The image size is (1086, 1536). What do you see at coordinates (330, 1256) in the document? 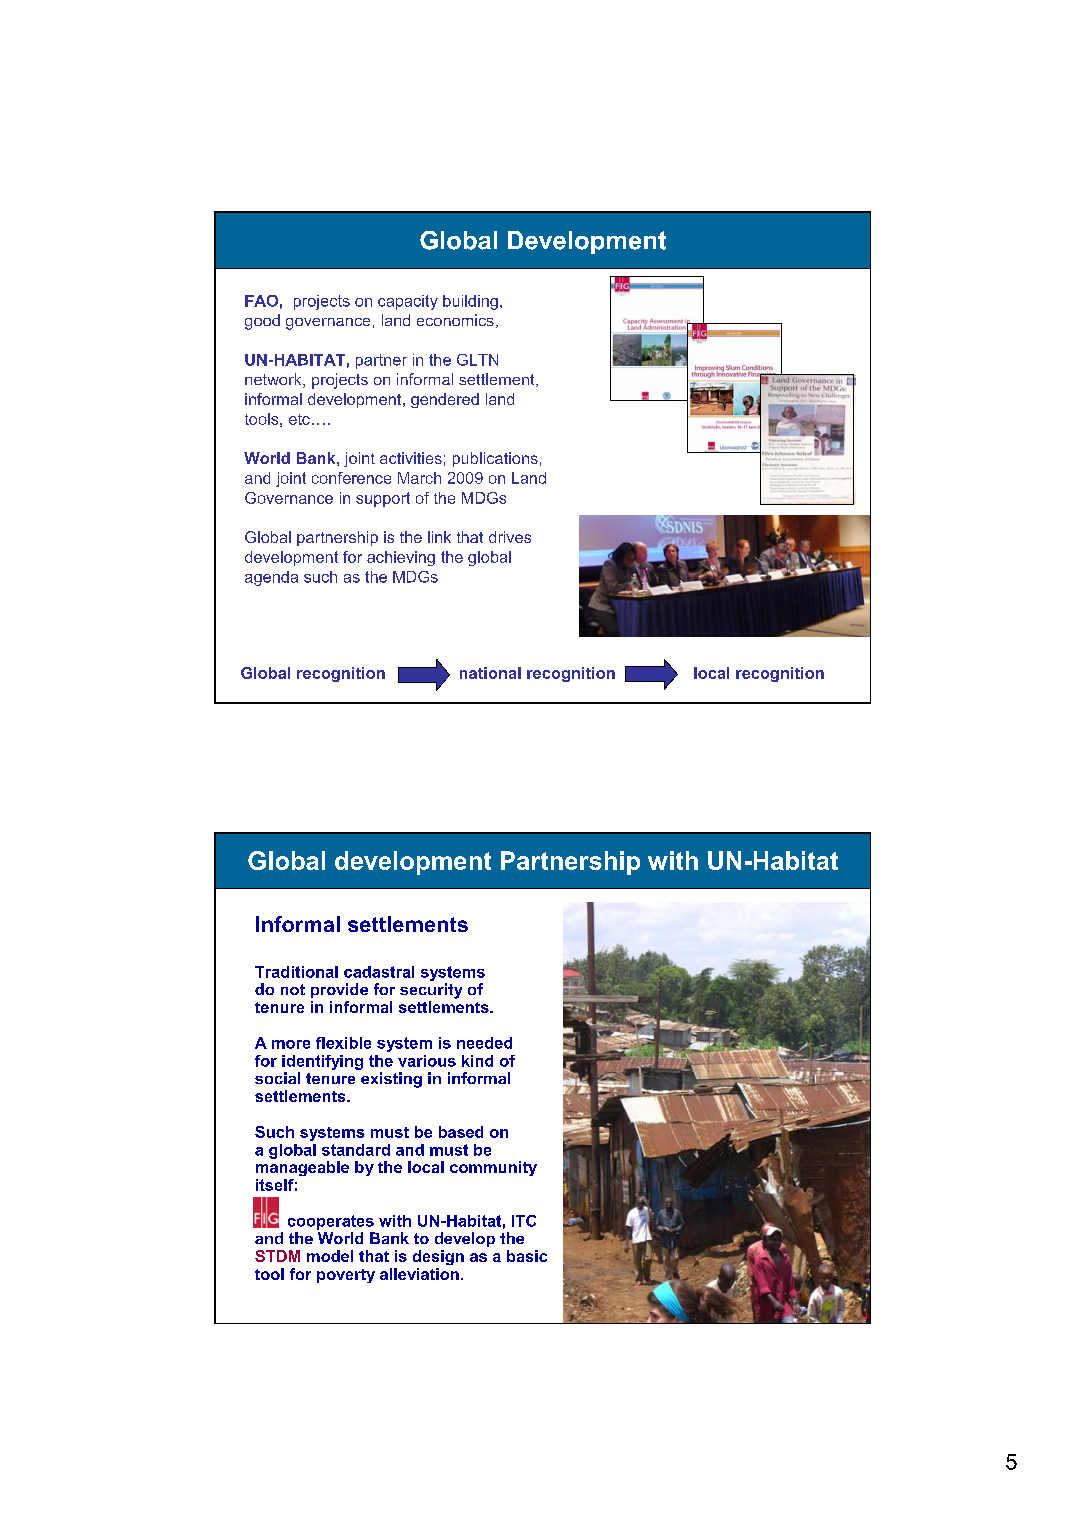
I see `model` at bounding box center [330, 1256].
